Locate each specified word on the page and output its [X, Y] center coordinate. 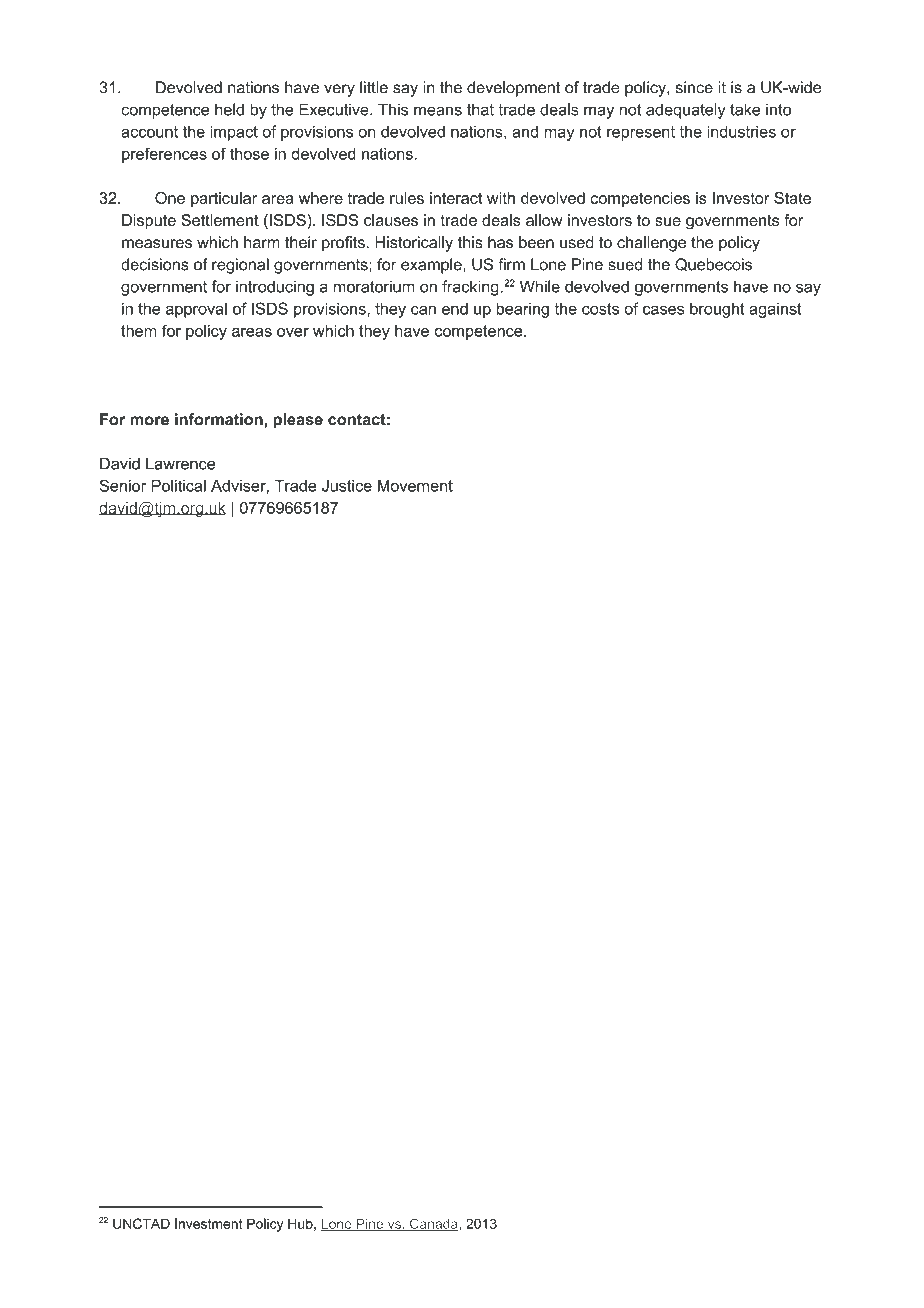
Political [178, 485]
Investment [209, 1223]
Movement [415, 486]
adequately [686, 111]
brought [717, 310]
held [229, 109]
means [438, 111]
